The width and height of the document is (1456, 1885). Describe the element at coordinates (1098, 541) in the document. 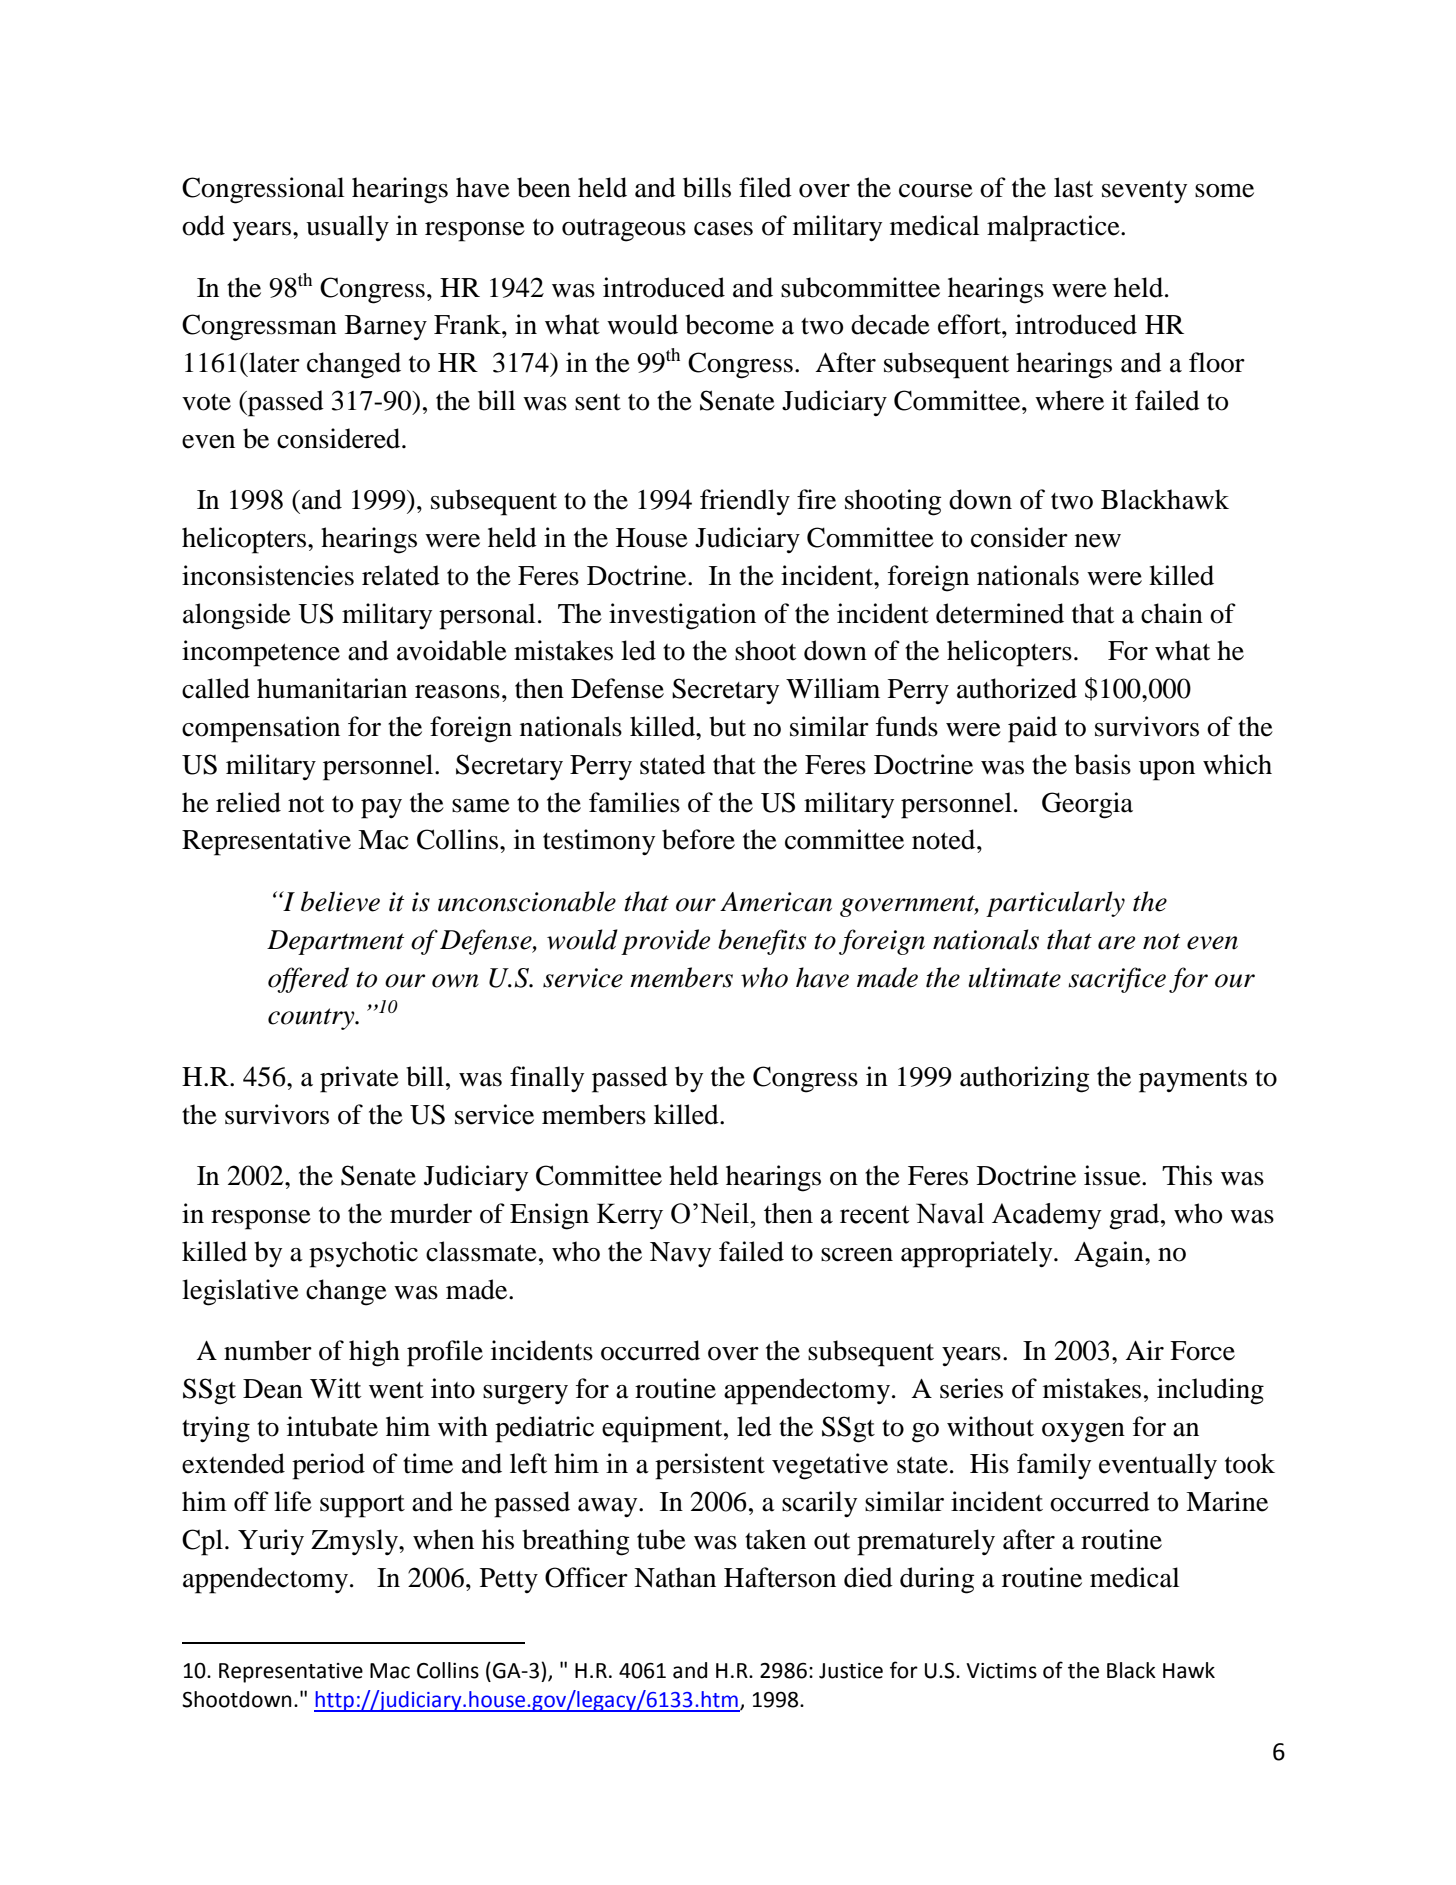

I see `new` at that location.
